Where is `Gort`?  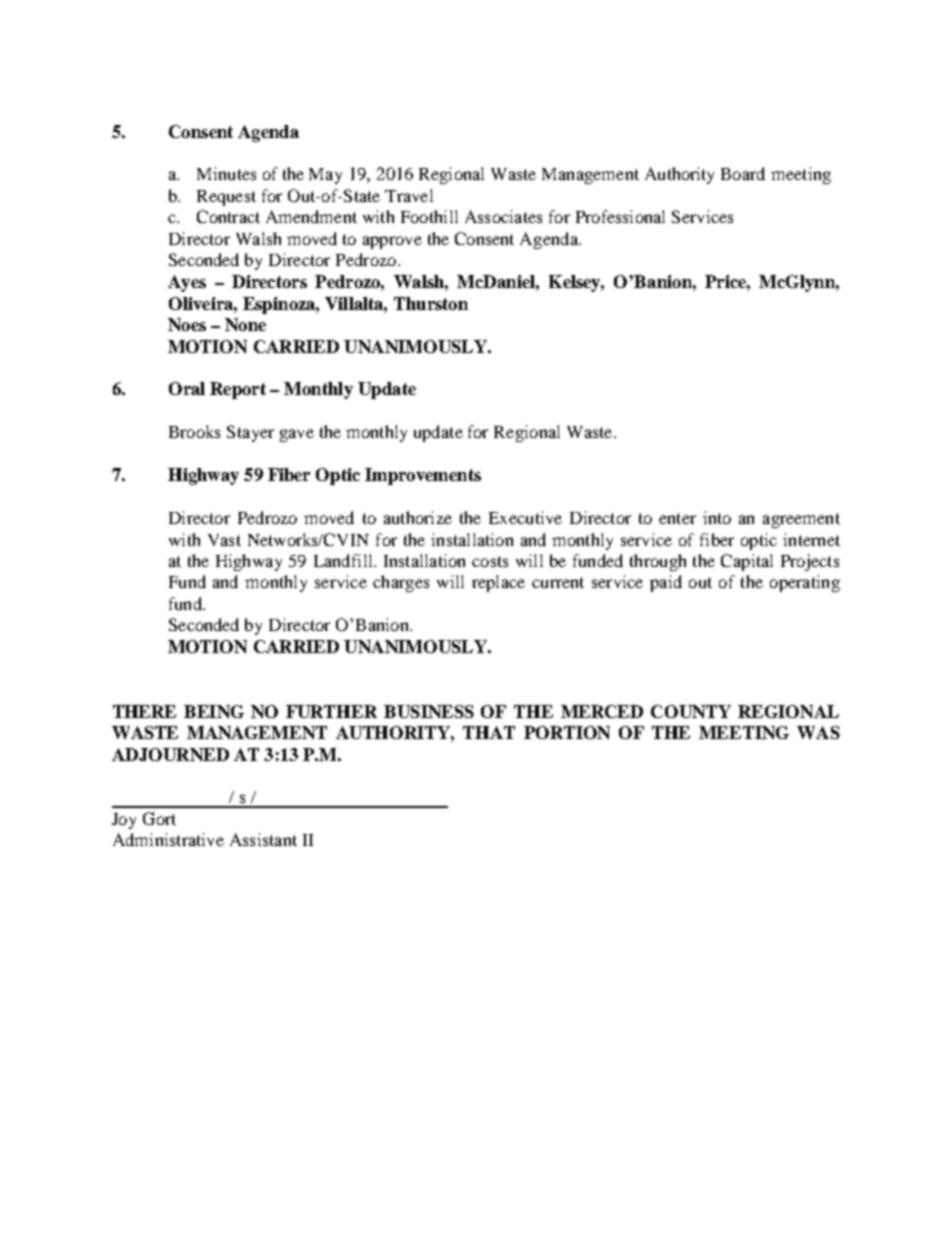
Gort is located at coordinates (159, 818).
